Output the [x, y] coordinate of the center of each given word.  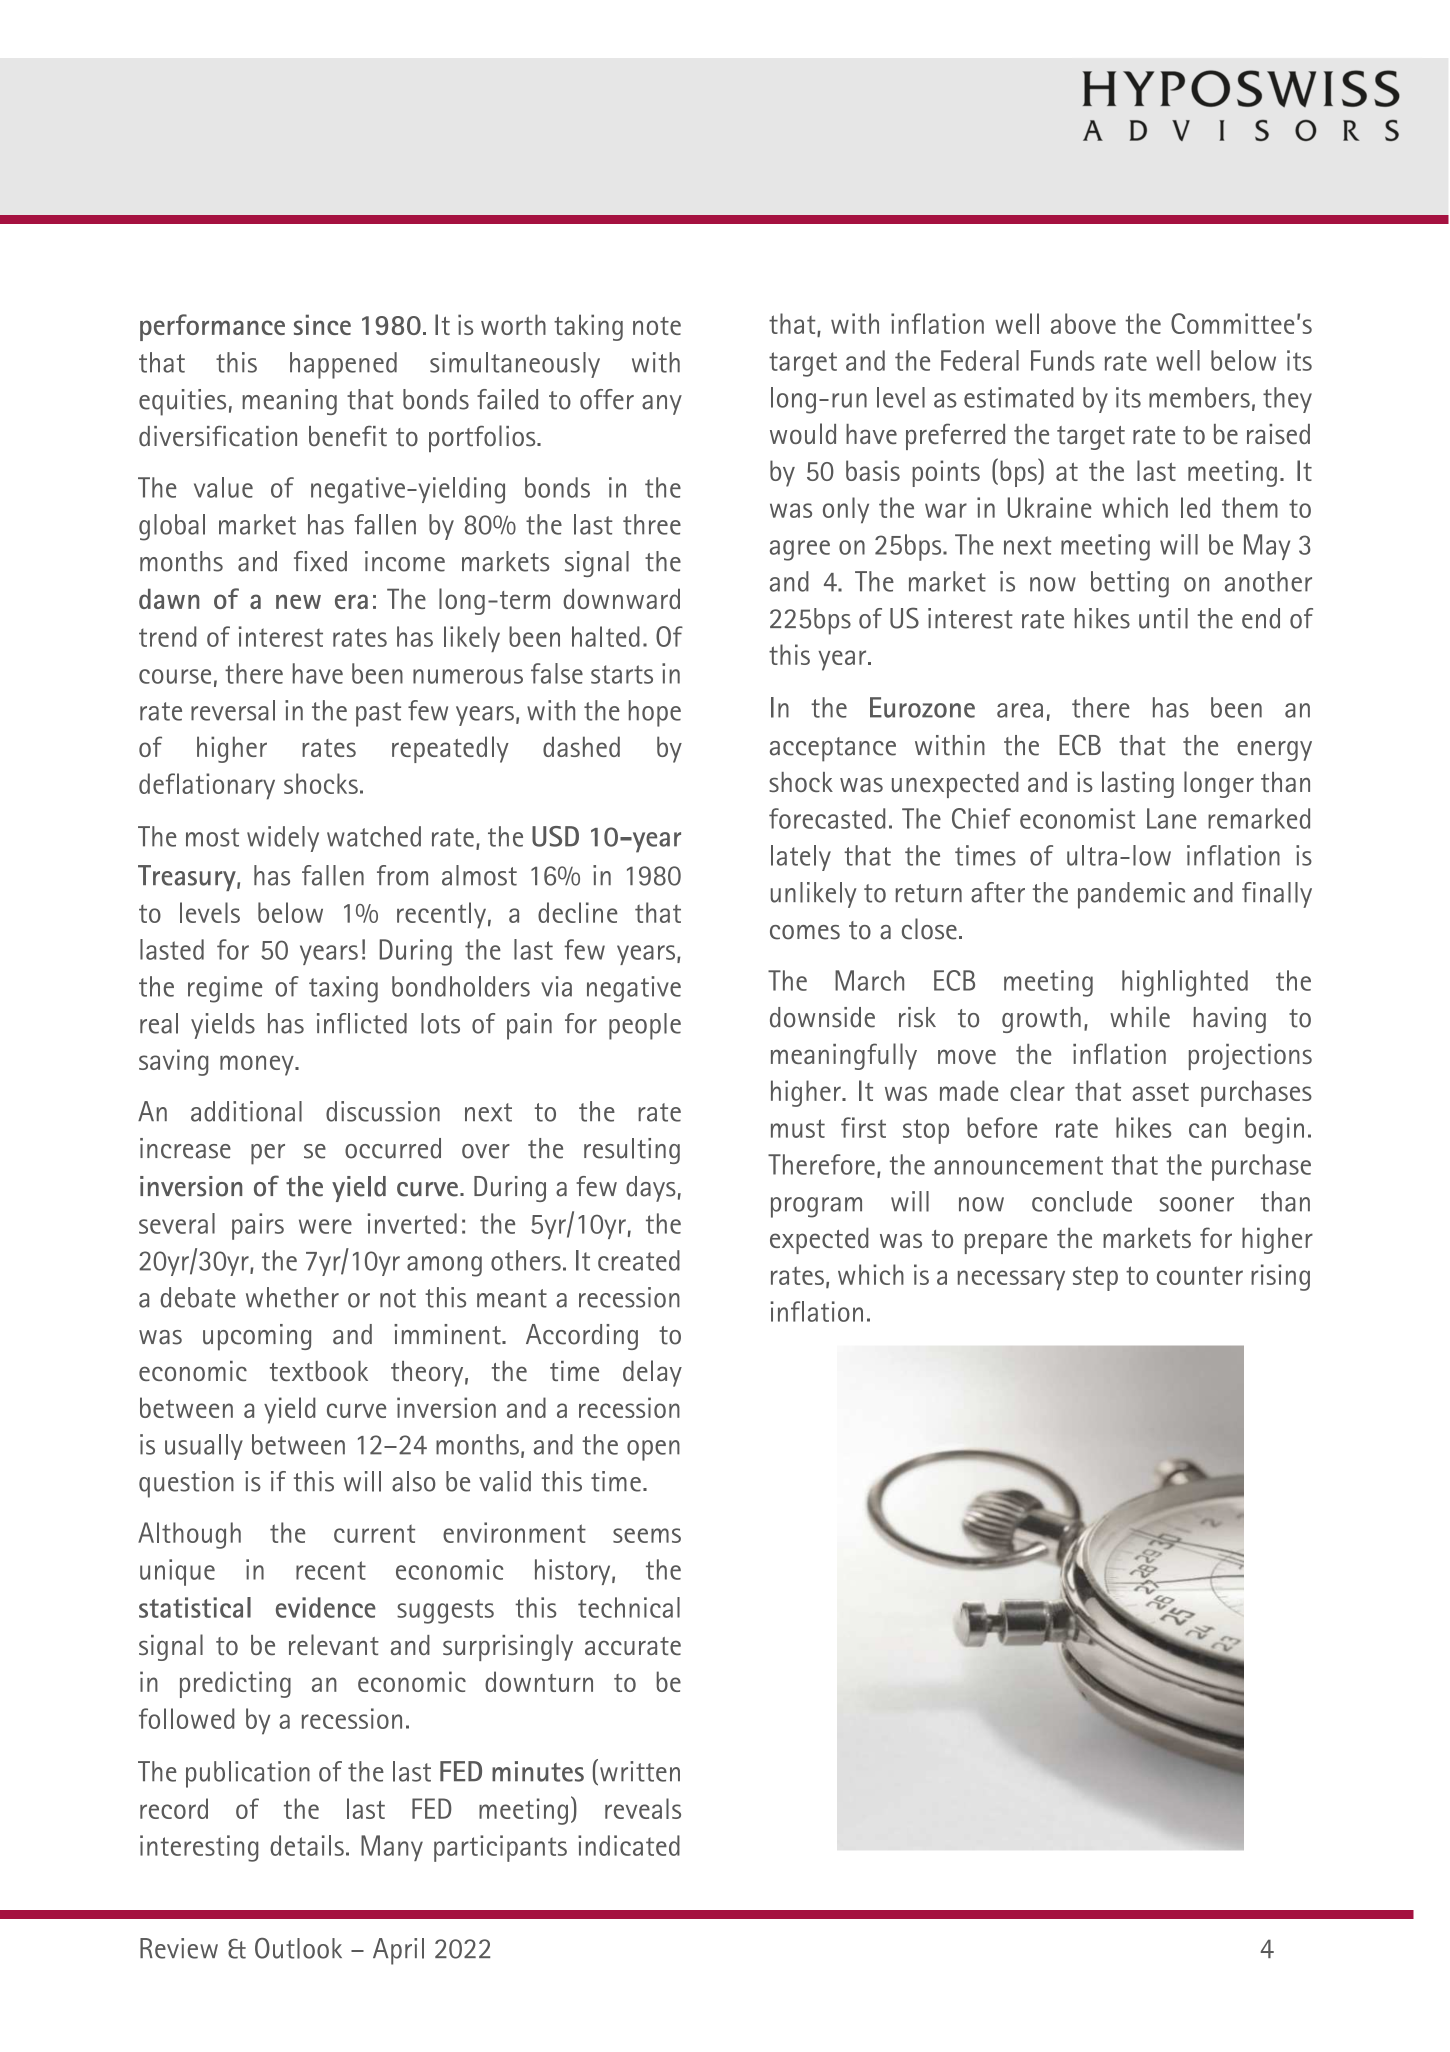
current [374, 1533]
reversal [233, 710]
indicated [629, 1845]
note [657, 326]
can [1207, 1130]
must [798, 1128]
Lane [1172, 818]
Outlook [298, 1948]
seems [647, 1535]
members [1199, 397]
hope [655, 713]
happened [343, 365]
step [1095, 1278]
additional [246, 1111]
